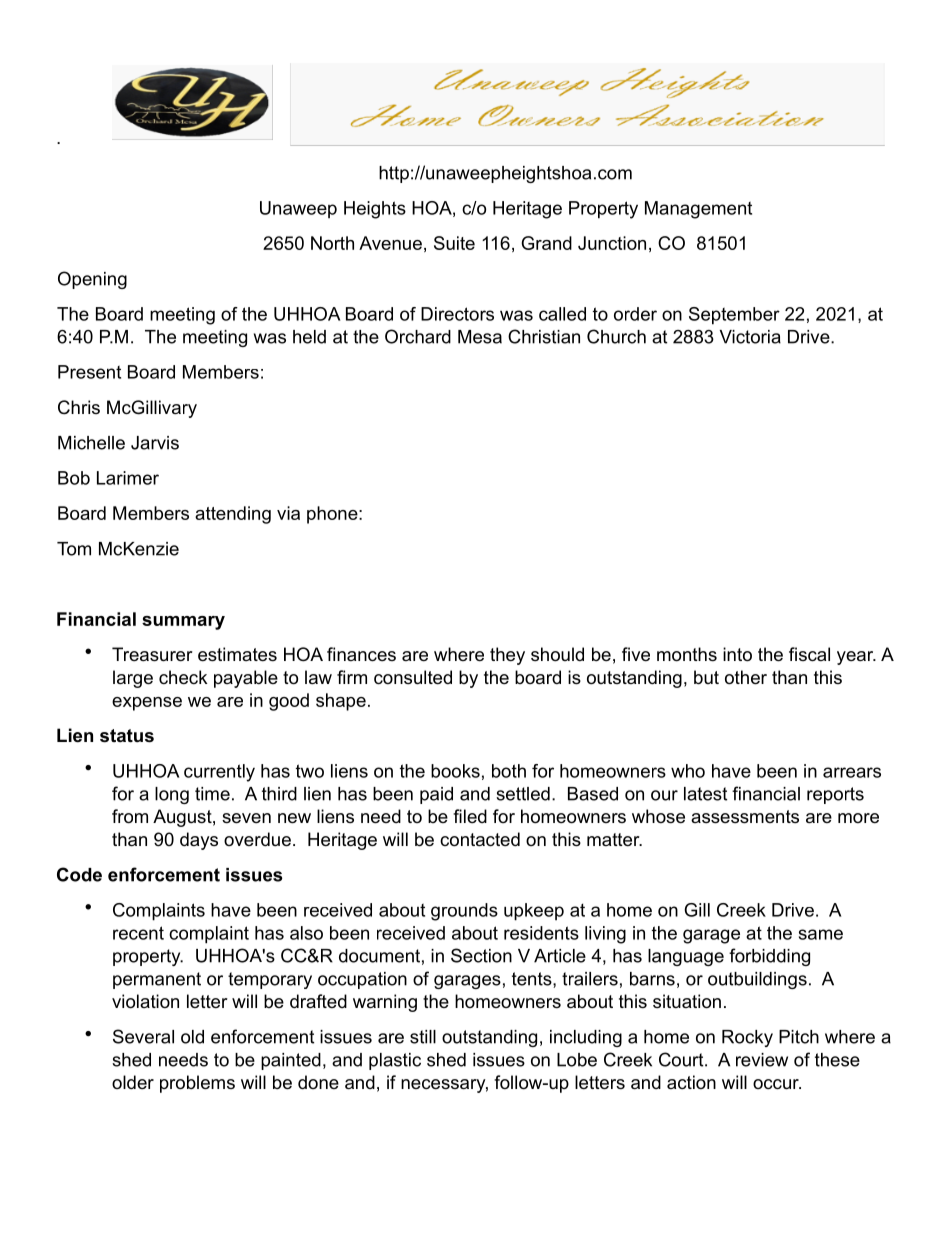 The image size is (952, 1233). I want to click on Several, so click(143, 1036).
